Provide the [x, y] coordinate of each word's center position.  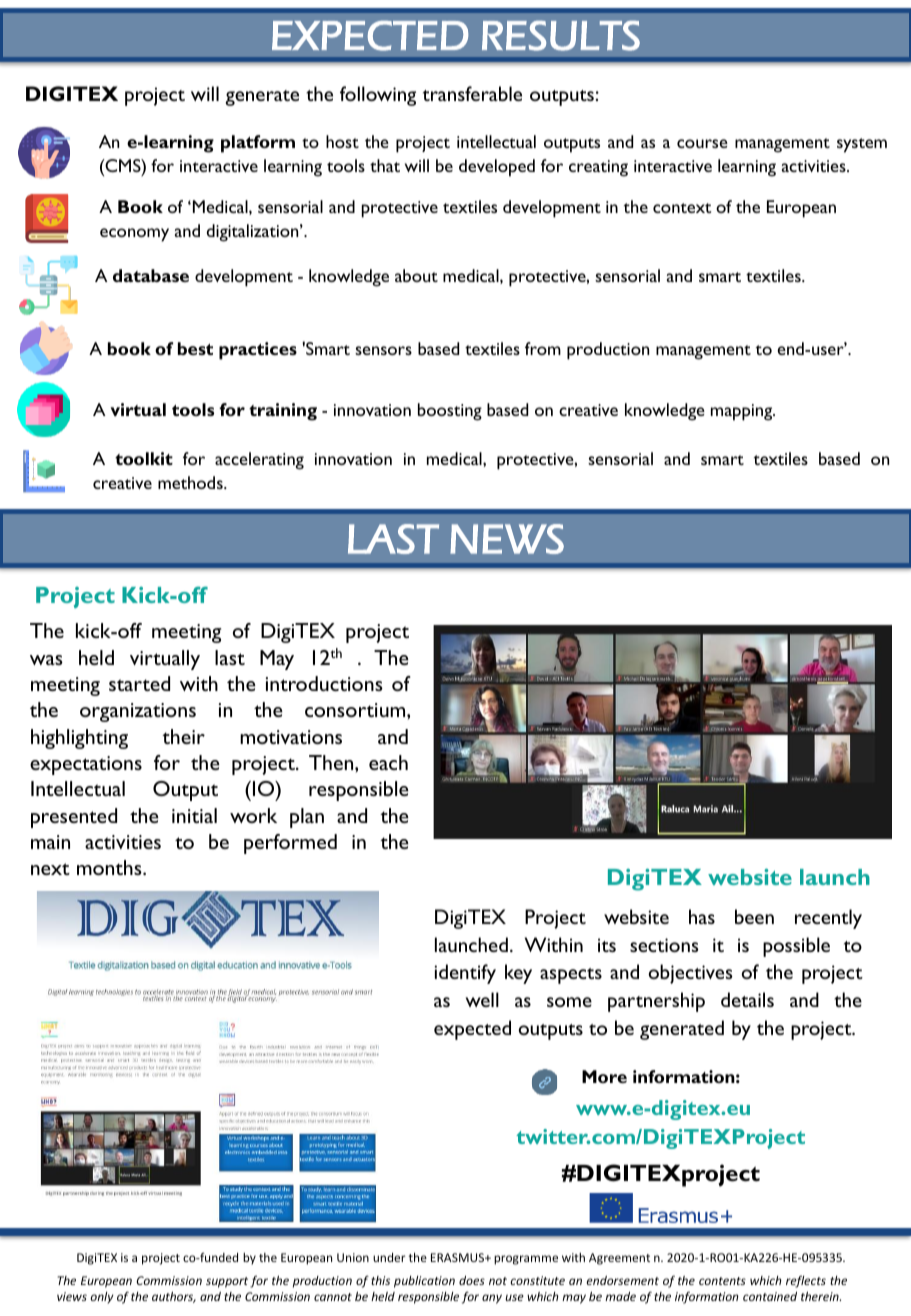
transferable [472, 93]
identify [465, 974]
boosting [450, 412]
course [702, 143]
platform [258, 144]
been [754, 916]
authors [174, 1297]
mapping [743, 412]
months [110, 867]
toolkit [144, 458]
